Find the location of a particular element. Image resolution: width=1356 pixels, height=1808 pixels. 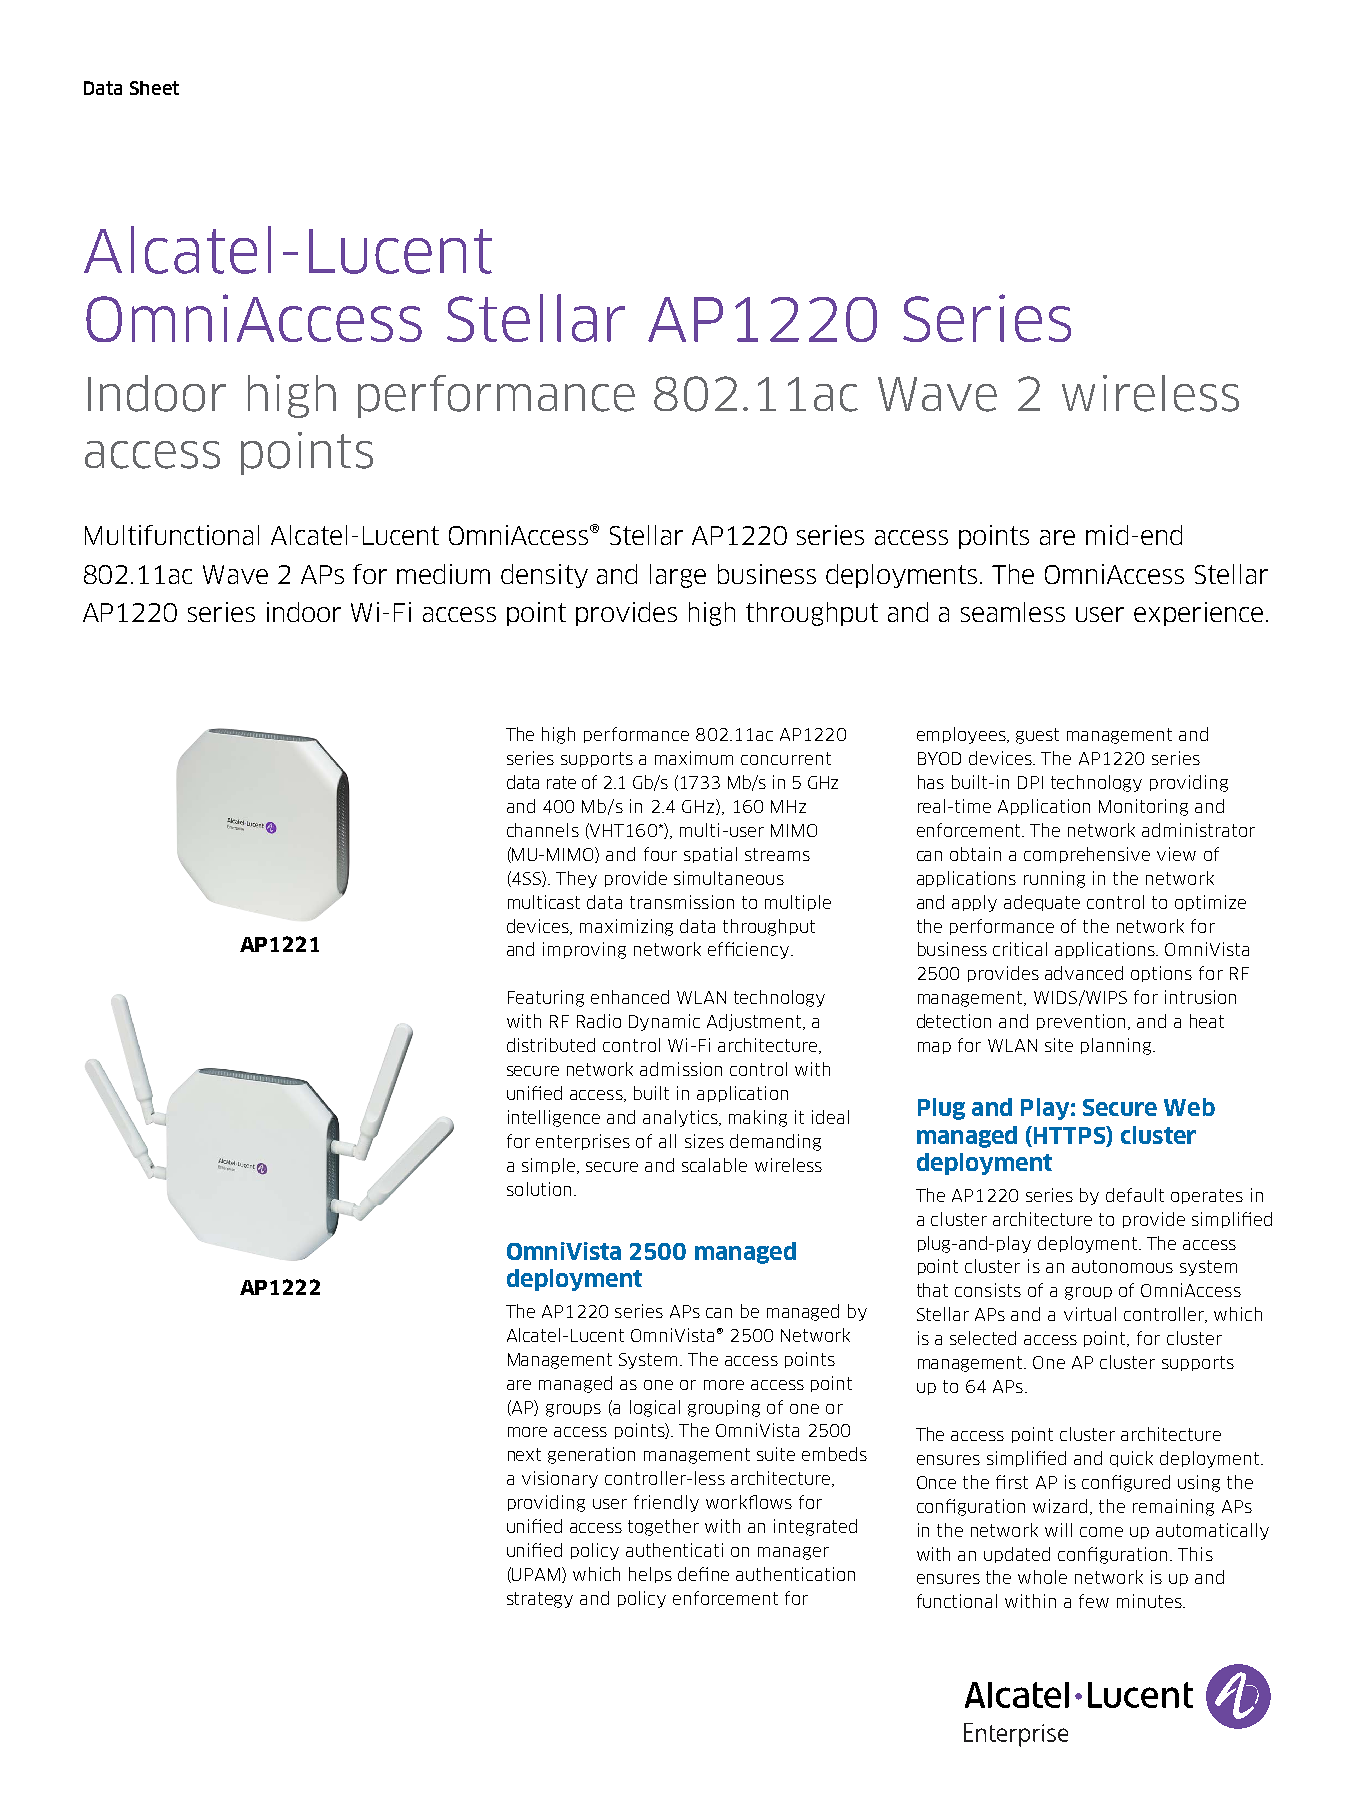

four is located at coordinates (660, 854).
